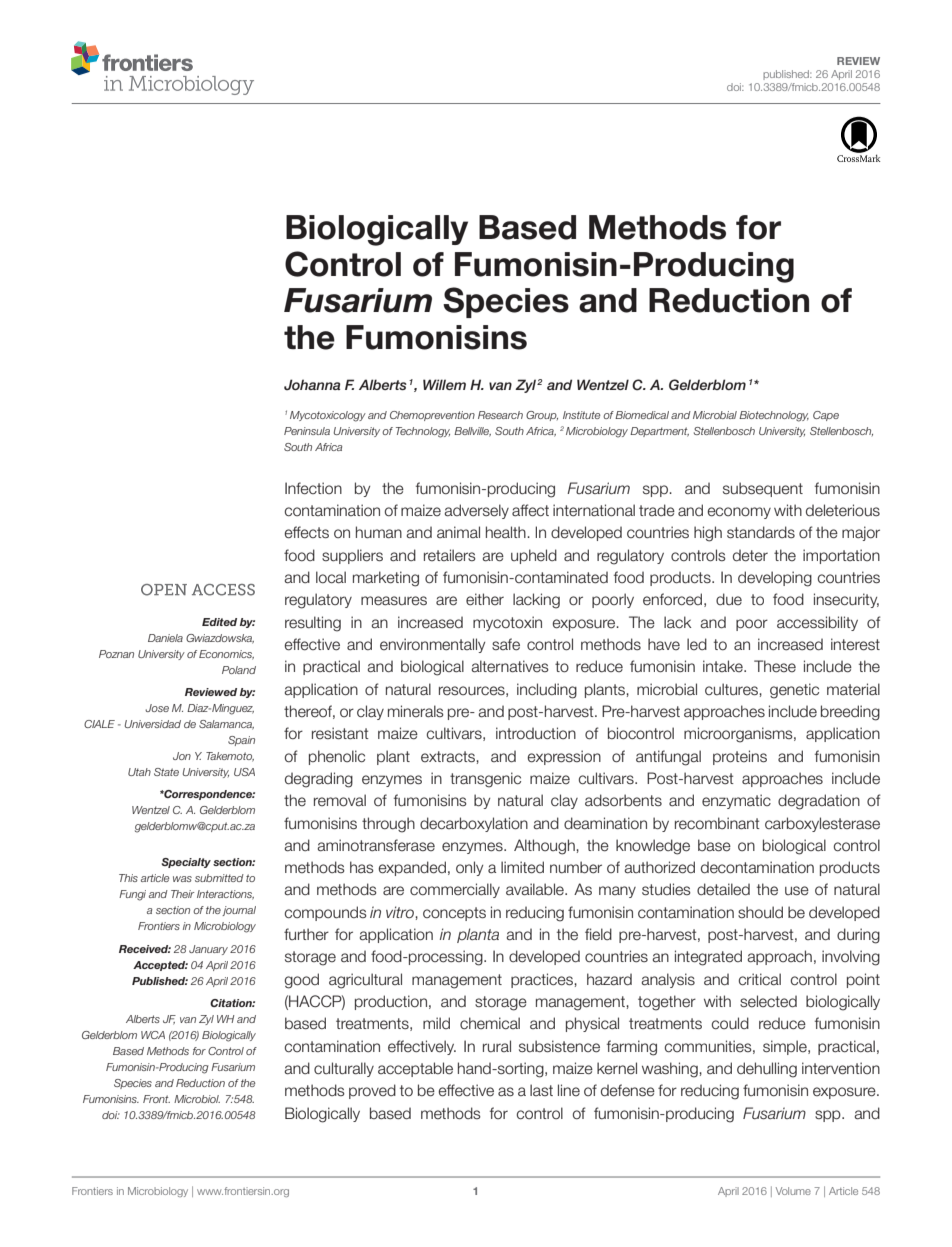 This image has height=1247, width=952. What do you see at coordinates (372, 1091) in the image?
I see `proved` at bounding box center [372, 1091].
